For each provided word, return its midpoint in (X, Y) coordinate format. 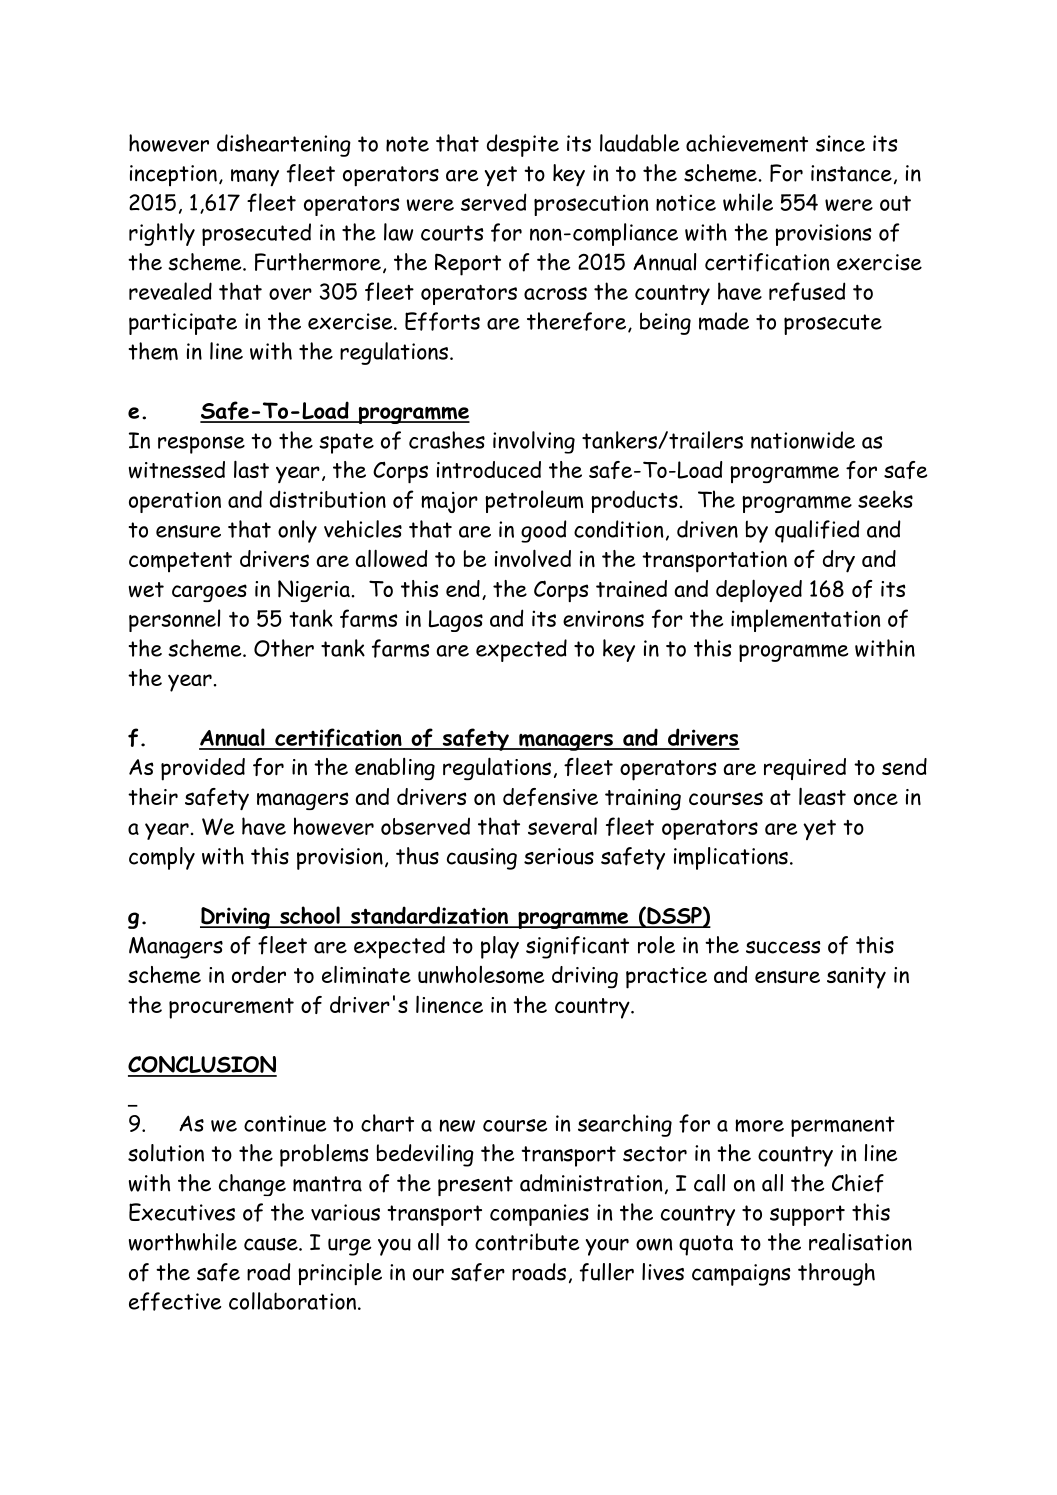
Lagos (456, 621)
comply (162, 858)
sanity (856, 978)
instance (851, 173)
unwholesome (481, 975)
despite (523, 145)
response (201, 445)
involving (534, 442)
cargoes (209, 593)
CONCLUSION (202, 1066)
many (255, 177)
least (822, 796)
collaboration (292, 1301)
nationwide (803, 440)
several (562, 826)
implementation (805, 620)
